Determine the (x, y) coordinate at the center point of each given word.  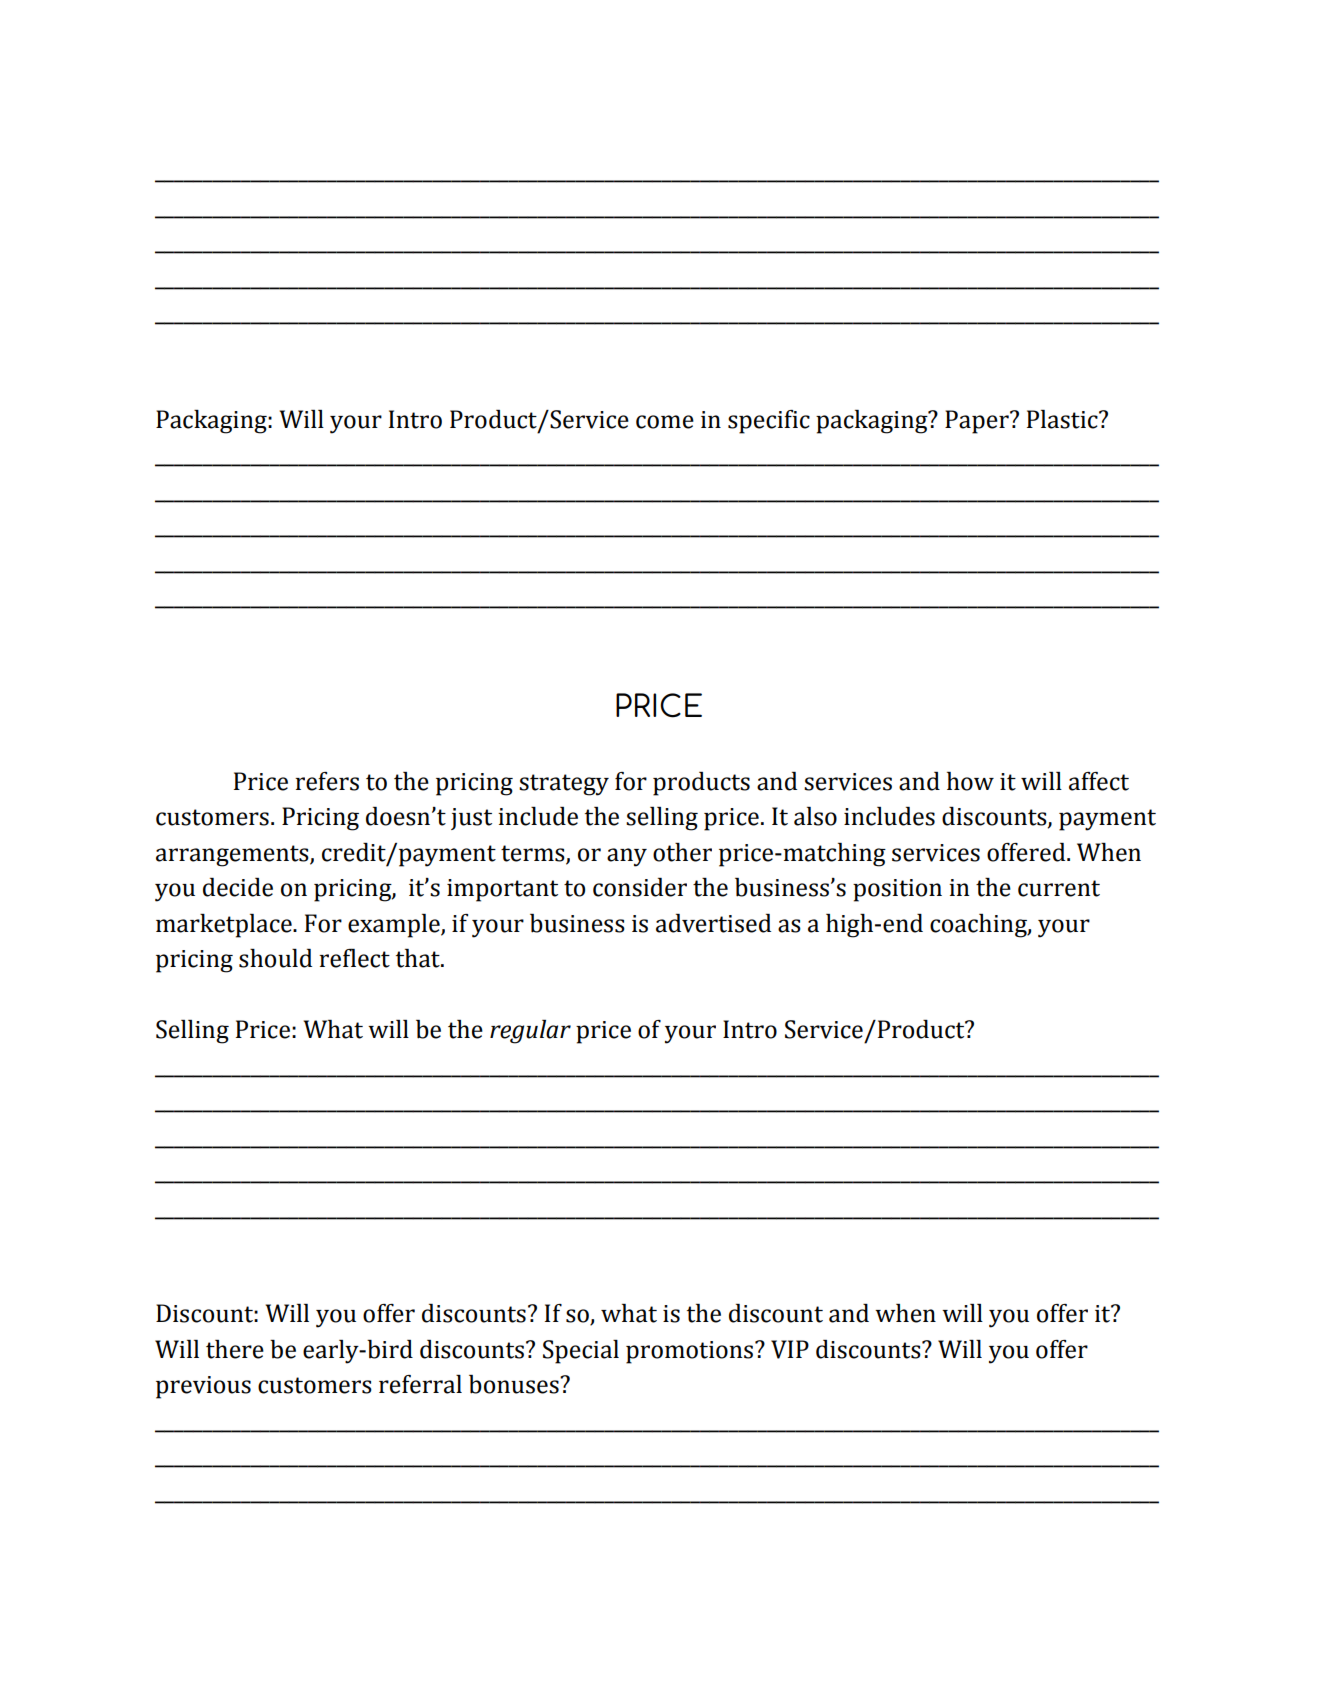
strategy (564, 785)
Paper (978, 422)
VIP (790, 1349)
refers (327, 781)
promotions (691, 1352)
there (235, 1349)
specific (769, 422)
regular (530, 1032)
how (970, 781)
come (665, 422)
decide (238, 887)
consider (640, 887)
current (1059, 888)
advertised (713, 923)
